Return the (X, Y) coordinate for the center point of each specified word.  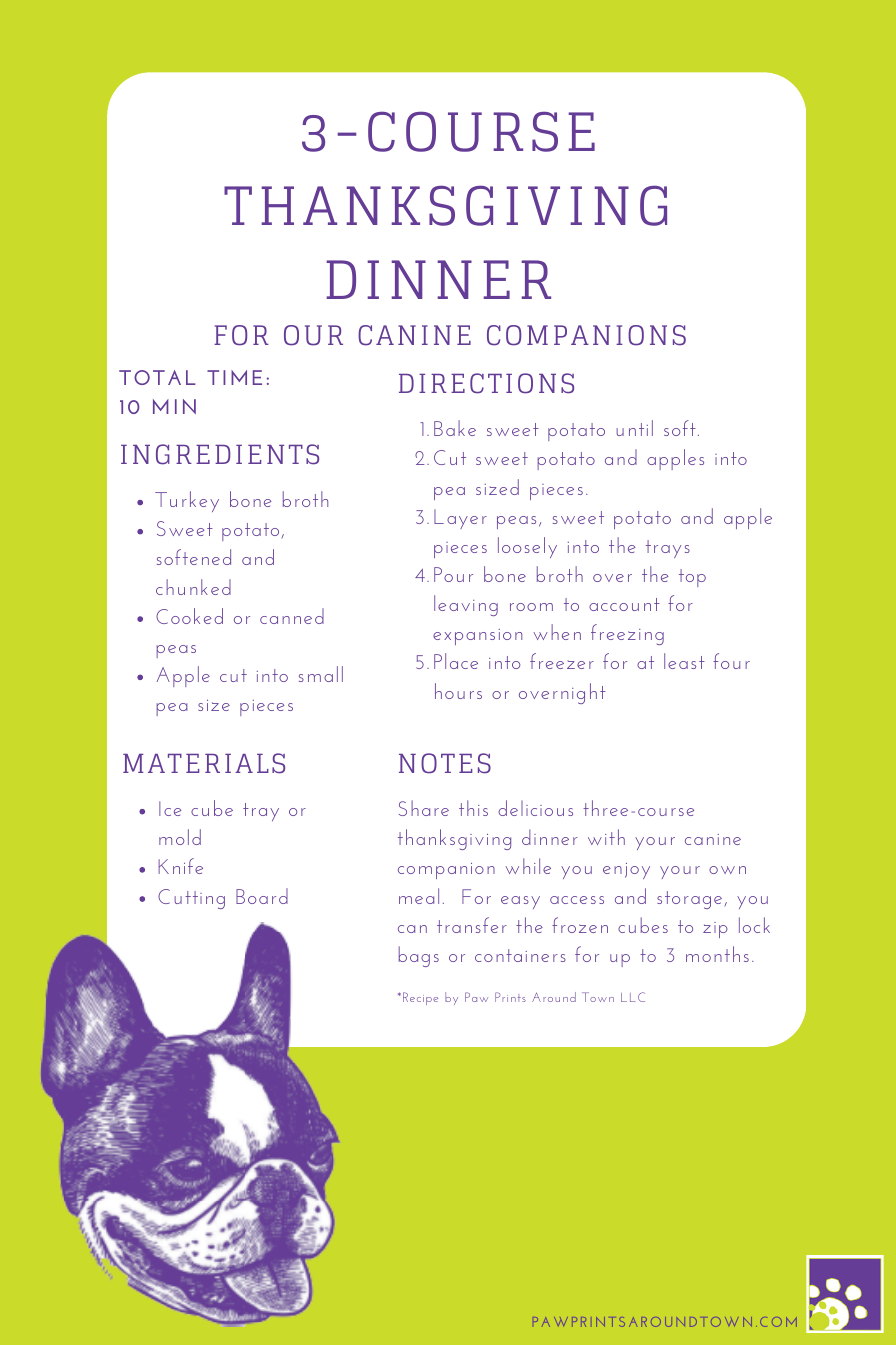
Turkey (187, 501)
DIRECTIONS (486, 383)
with (606, 837)
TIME (234, 377)
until (634, 428)
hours (458, 691)
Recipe (420, 998)
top (692, 578)
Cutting (191, 899)
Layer (460, 519)
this (473, 808)
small (321, 674)
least (684, 661)
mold (180, 837)
